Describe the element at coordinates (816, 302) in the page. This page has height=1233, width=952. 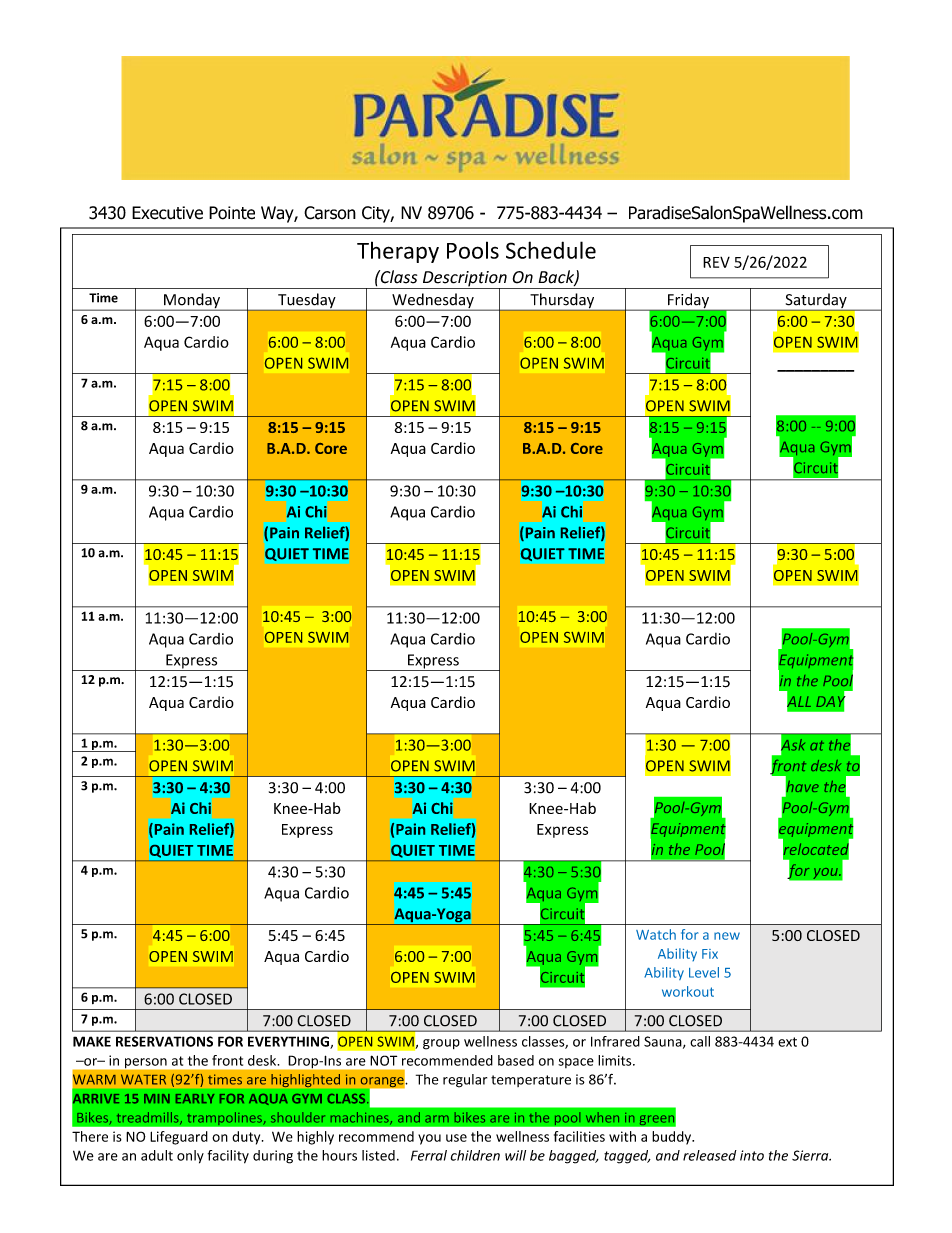
I see `Saturday` at that location.
